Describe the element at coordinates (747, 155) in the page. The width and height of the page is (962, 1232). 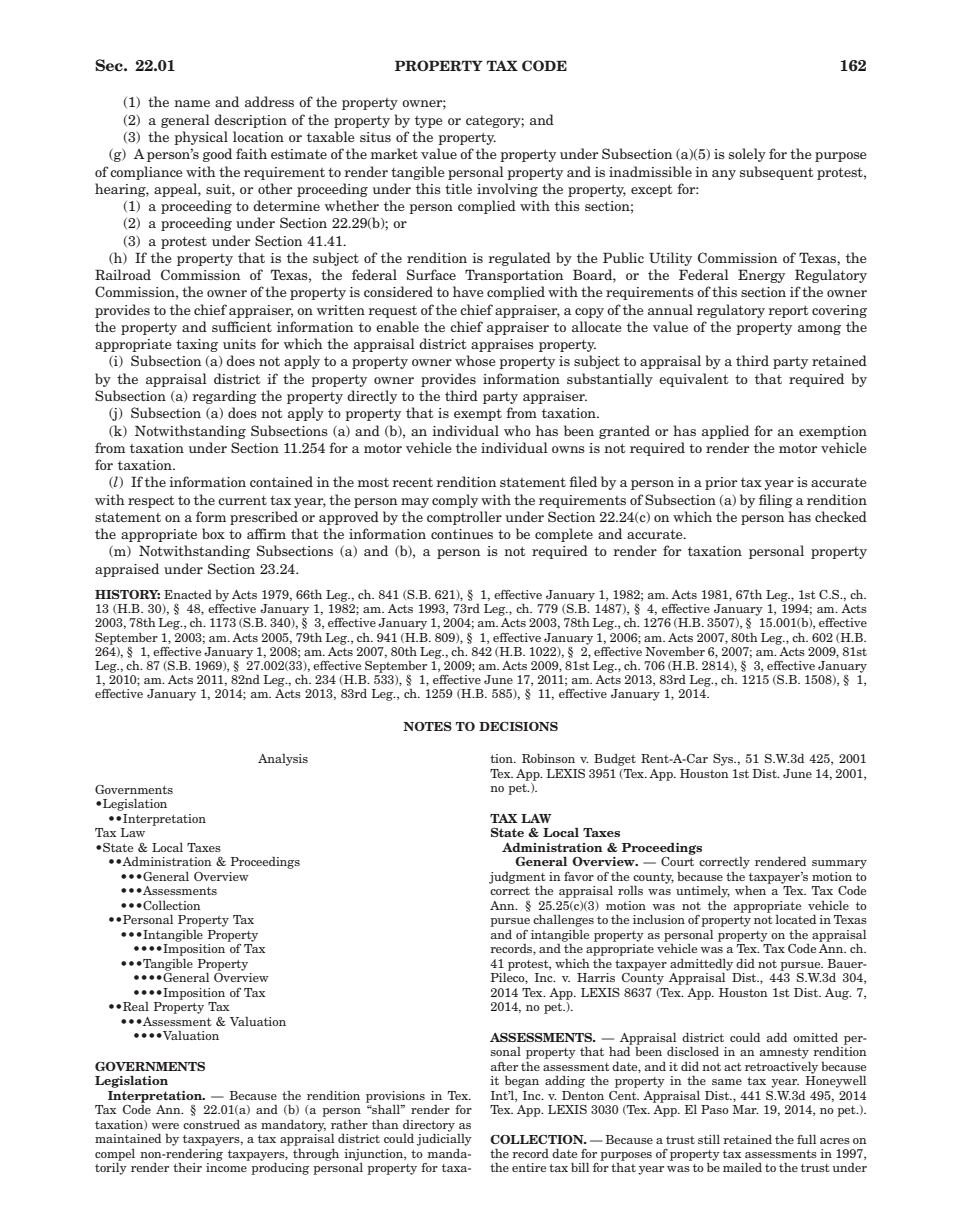
I see `solely` at that location.
